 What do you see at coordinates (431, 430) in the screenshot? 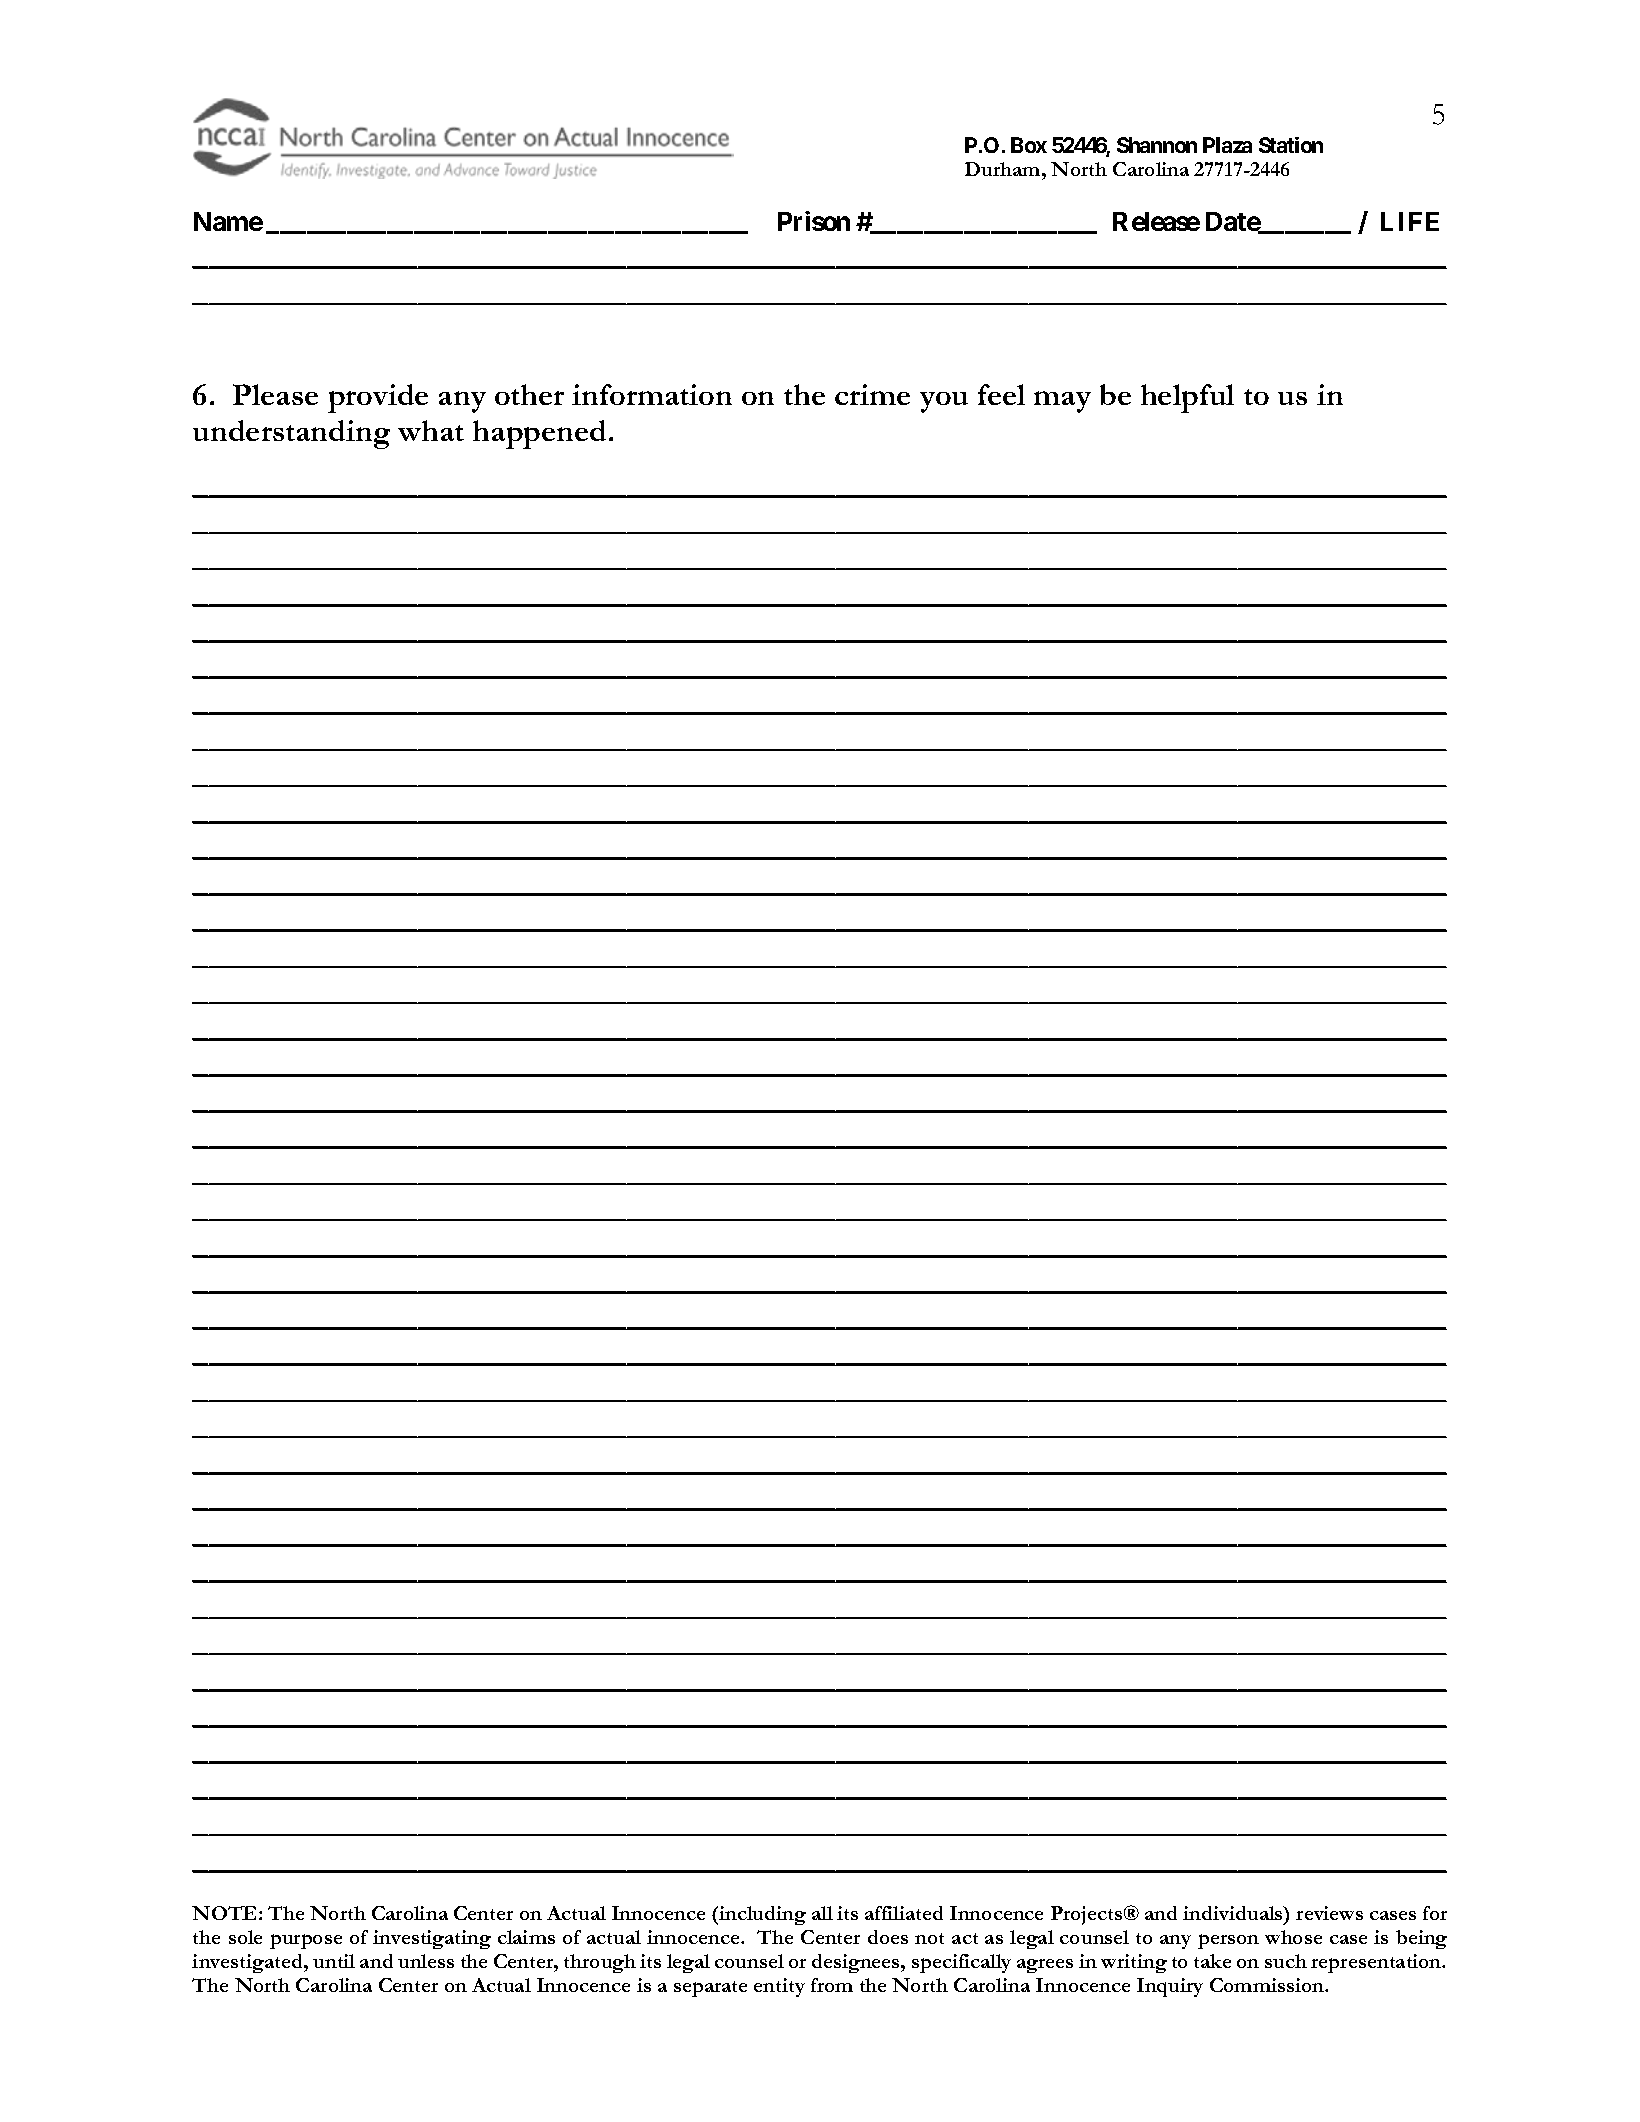
I see `what` at bounding box center [431, 430].
